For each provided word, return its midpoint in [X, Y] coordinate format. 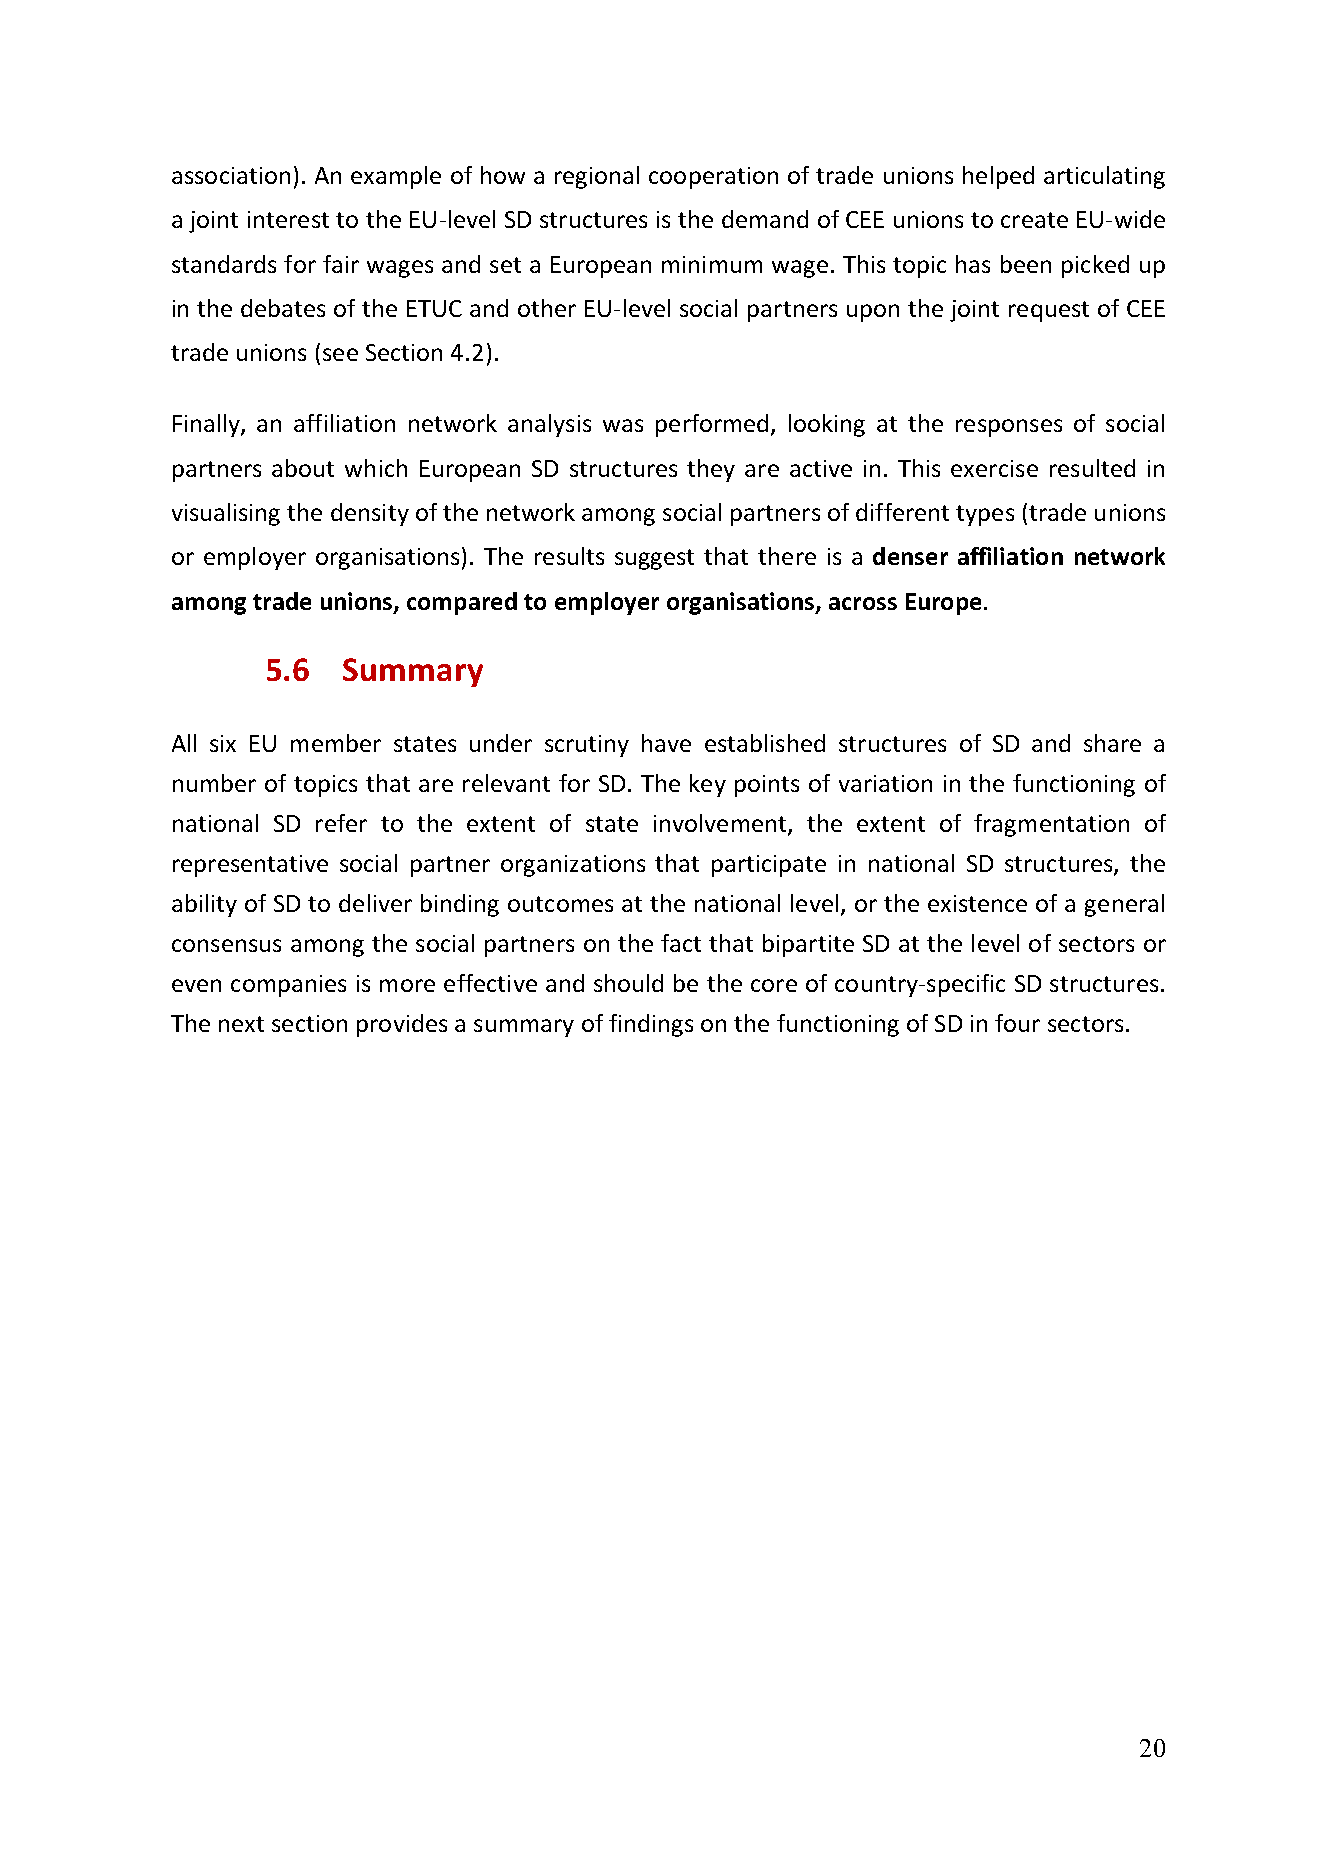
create [1034, 220]
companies [288, 986]
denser [910, 556]
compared [462, 603]
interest [288, 219]
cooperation [713, 178]
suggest [654, 559]
